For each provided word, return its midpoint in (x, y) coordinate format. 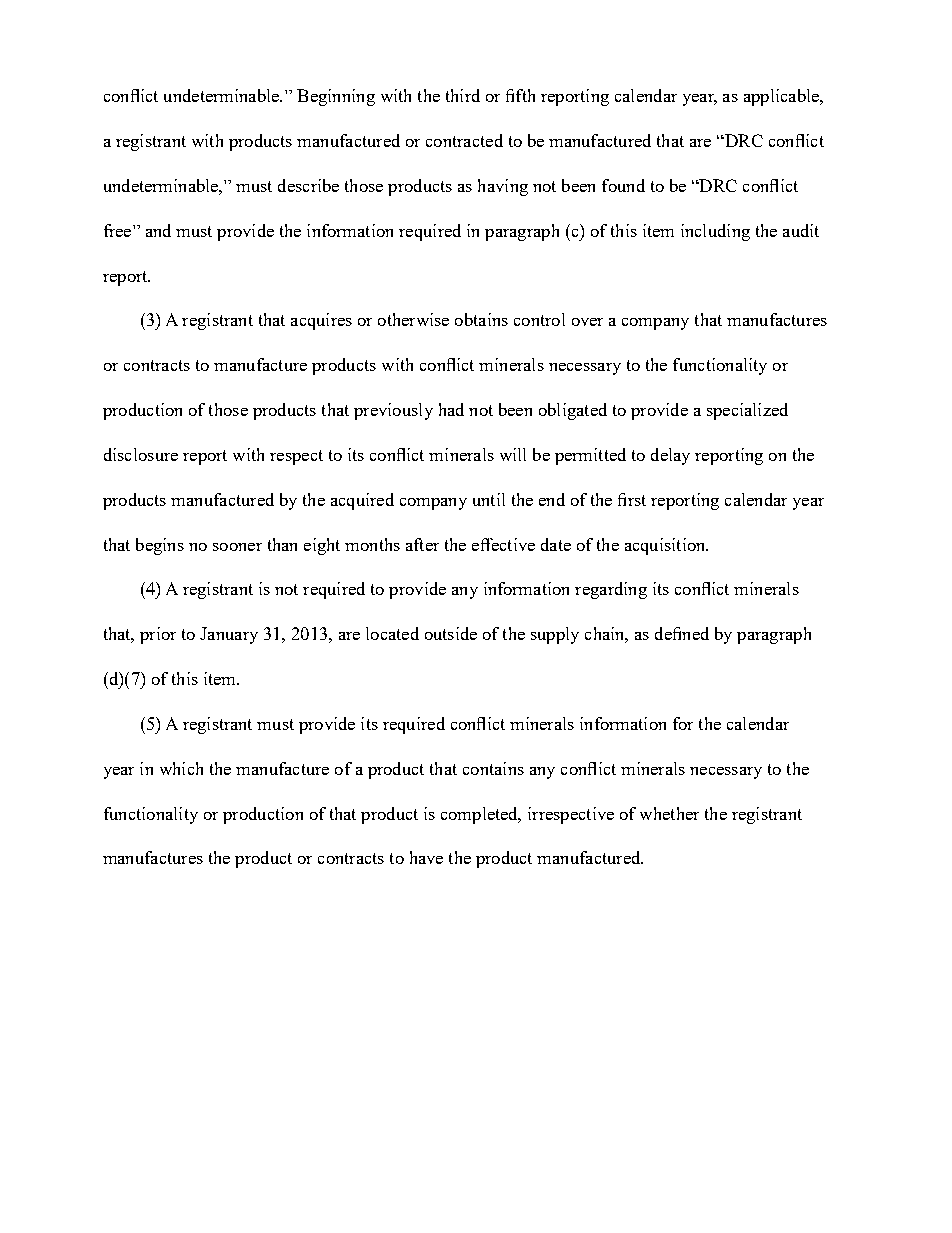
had (451, 409)
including (715, 232)
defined (682, 633)
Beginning (336, 97)
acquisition (666, 546)
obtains (481, 319)
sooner (237, 547)
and (158, 230)
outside (451, 633)
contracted (464, 140)
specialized (747, 411)
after (422, 544)
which (181, 768)
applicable (782, 97)
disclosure (141, 454)
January (229, 635)
